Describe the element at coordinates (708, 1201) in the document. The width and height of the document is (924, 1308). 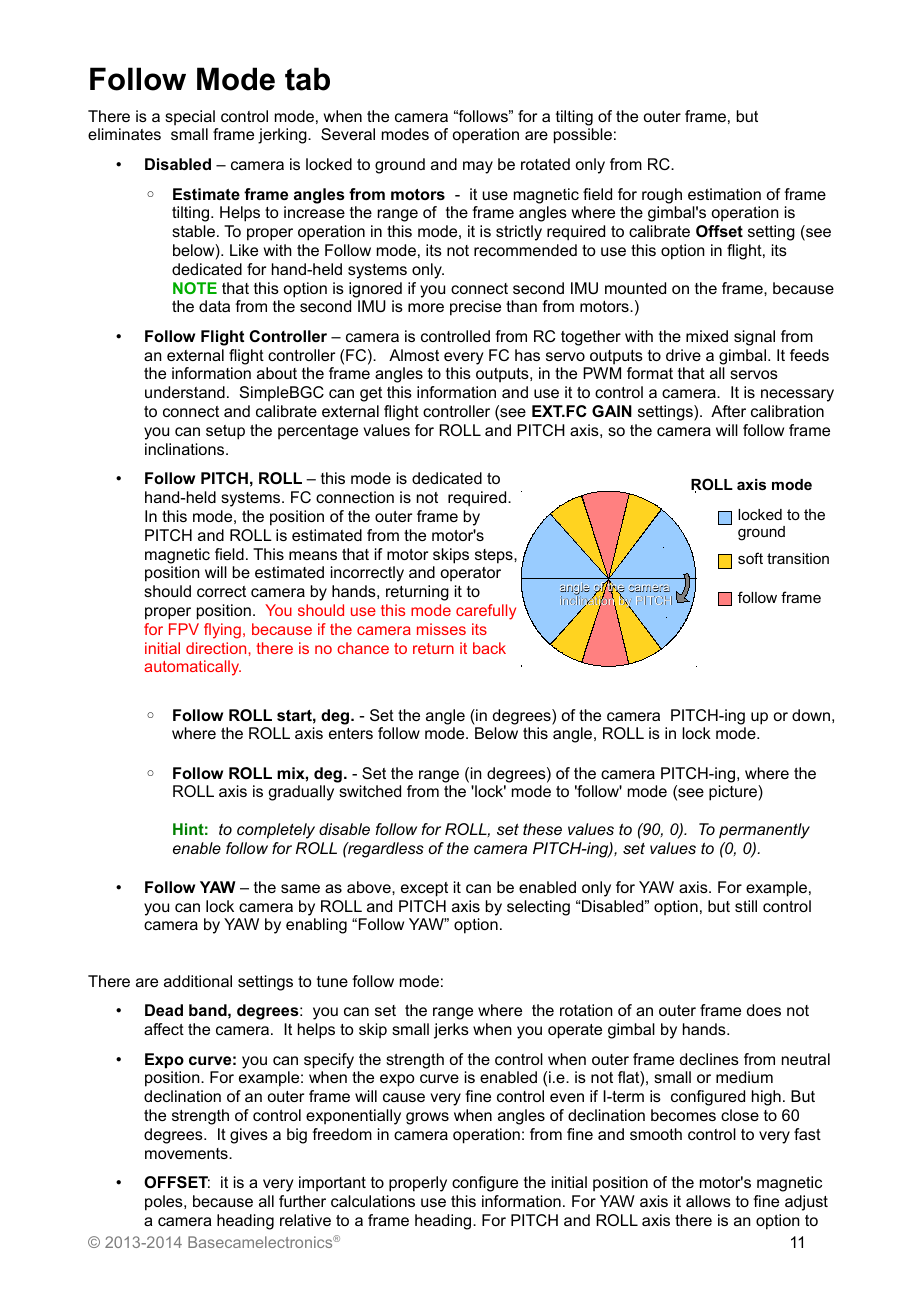
I see `allows` at that location.
